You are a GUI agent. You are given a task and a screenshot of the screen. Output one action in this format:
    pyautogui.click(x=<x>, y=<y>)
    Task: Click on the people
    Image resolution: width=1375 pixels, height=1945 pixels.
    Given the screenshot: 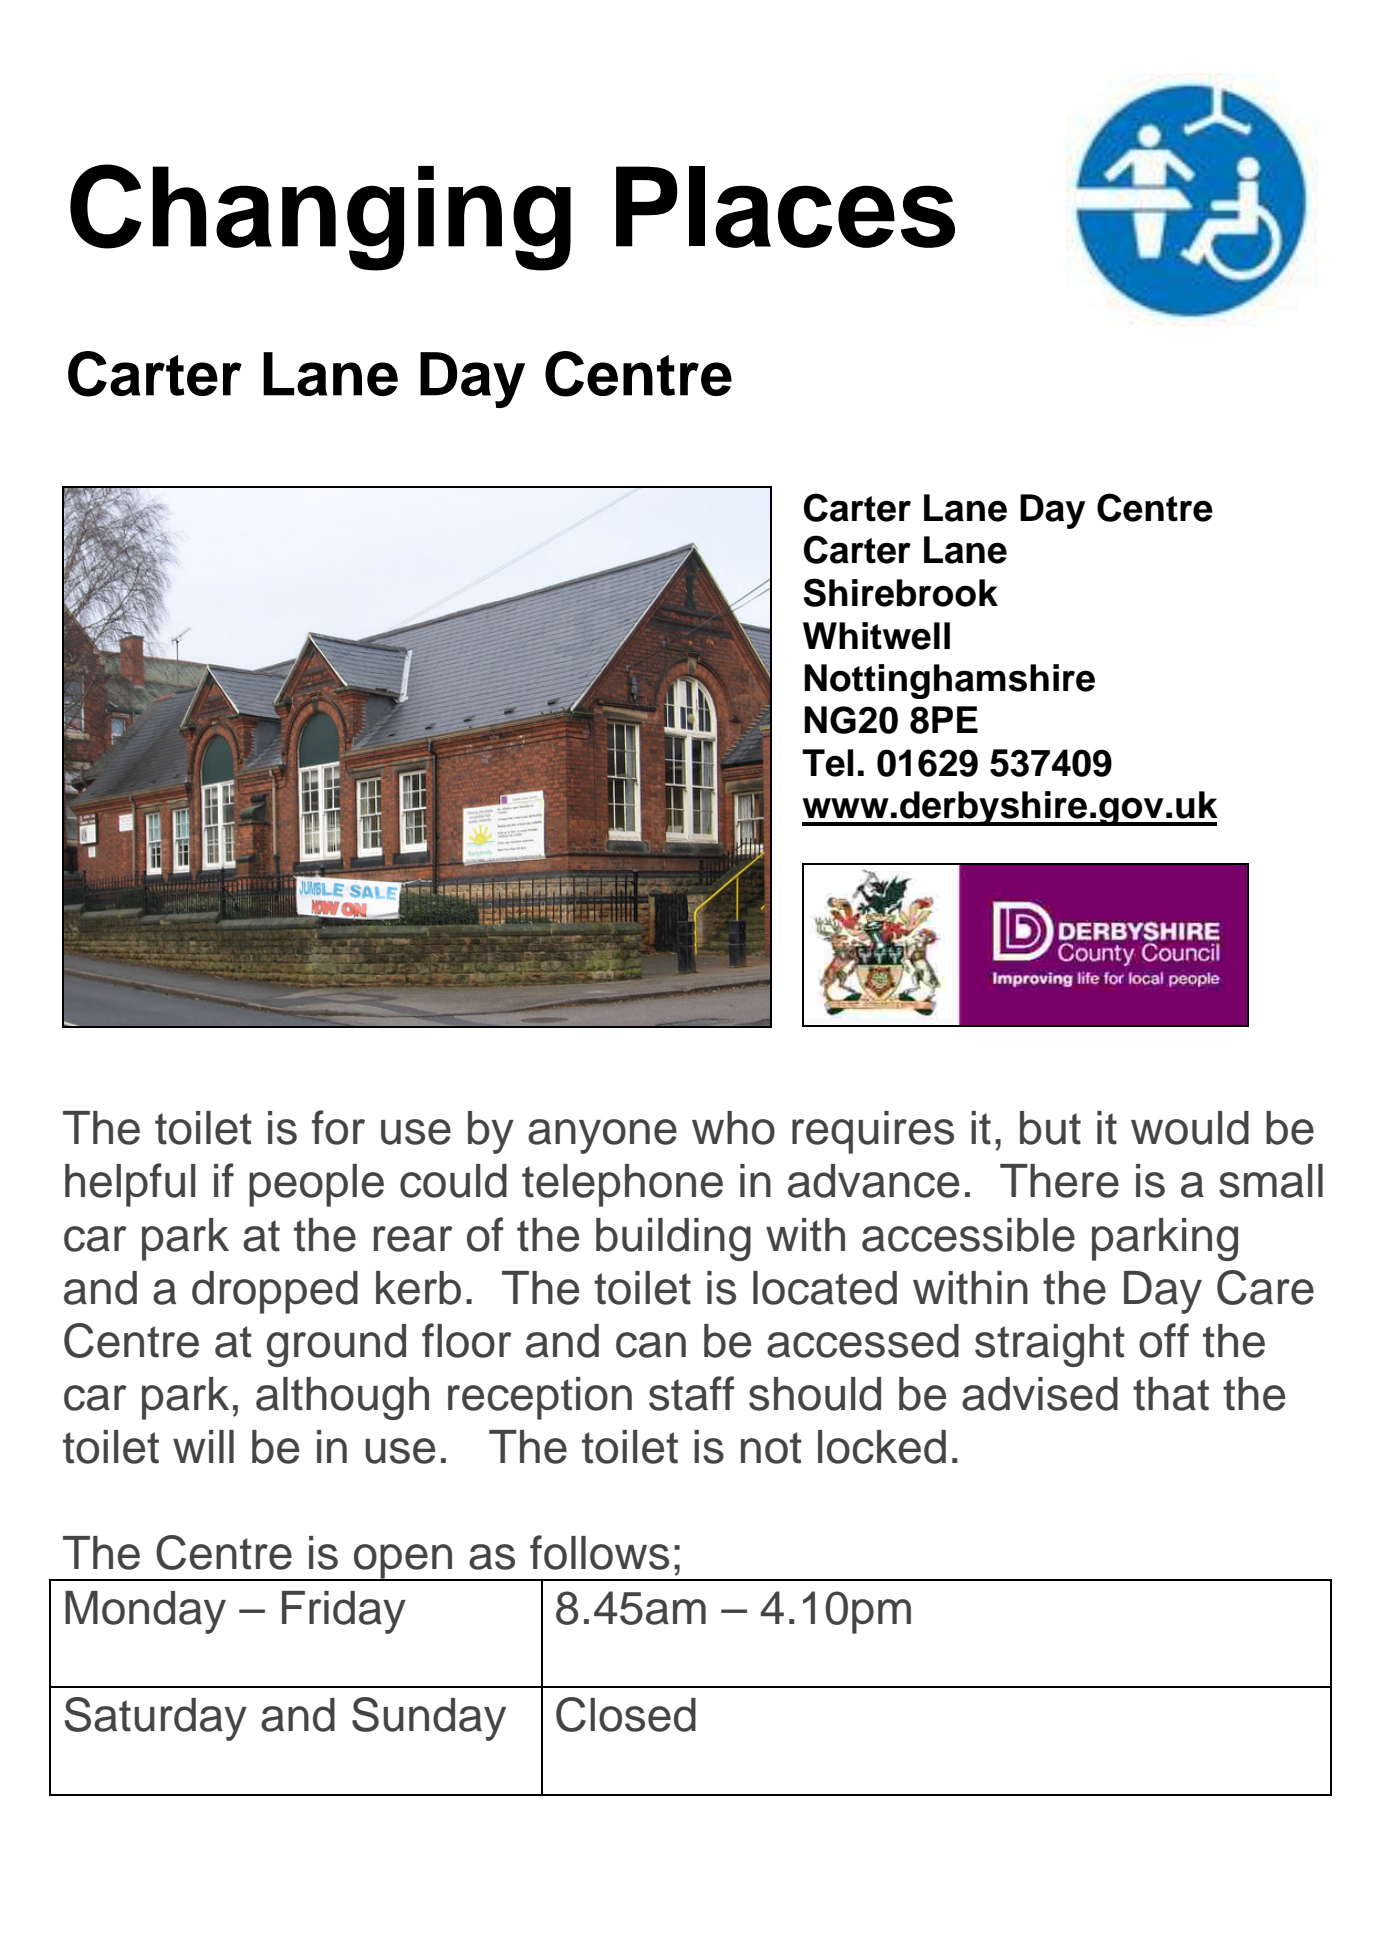 What is the action you would take?
    pyautogui.click(x=316, y=1185)
